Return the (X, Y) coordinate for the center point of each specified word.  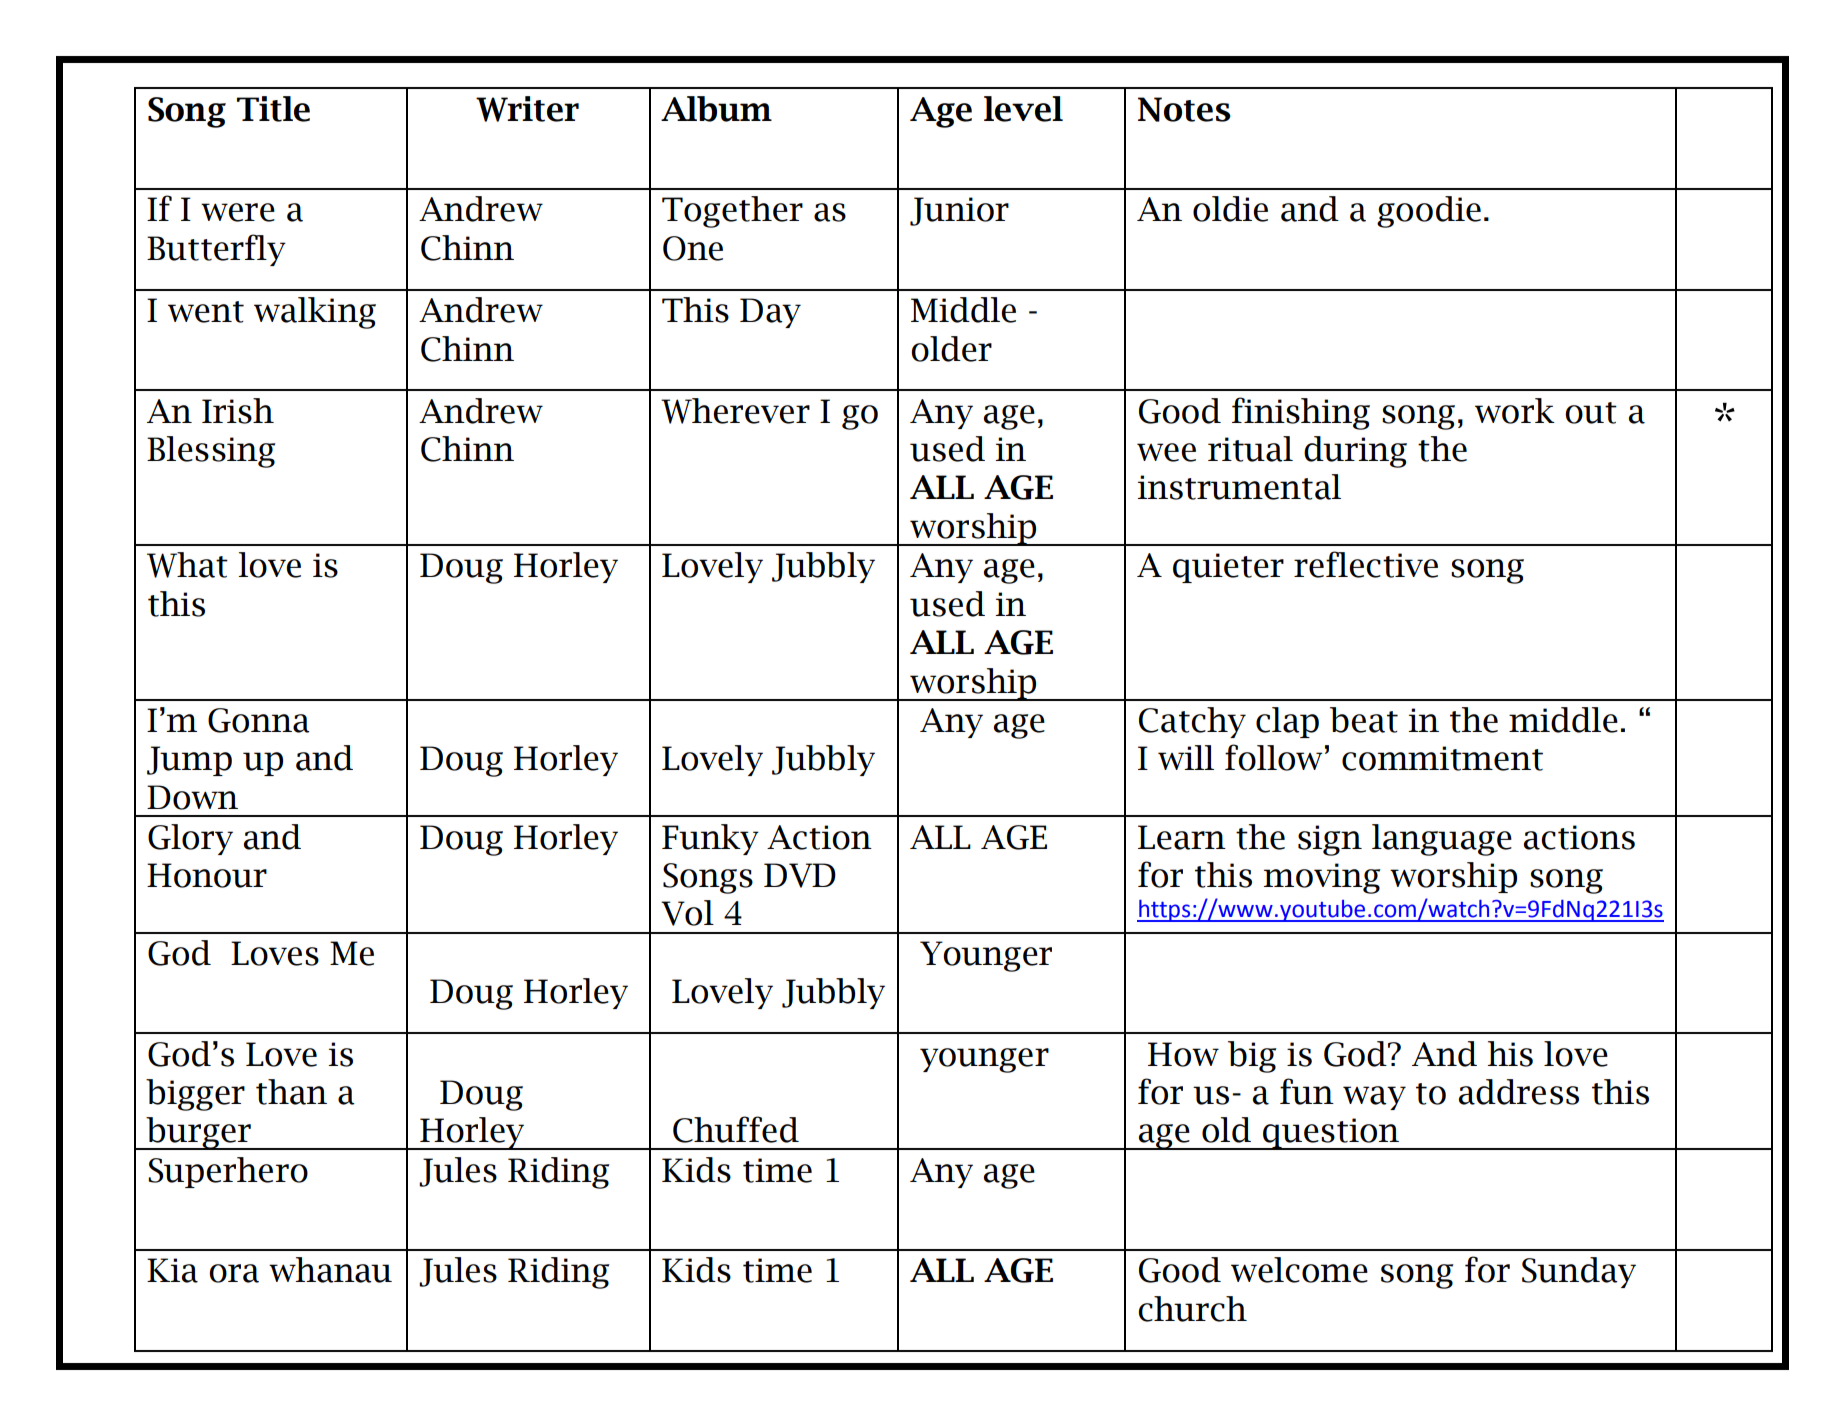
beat (1364, 720)
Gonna (259, 720)
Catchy (1192, 722)
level (1023, 109)
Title (273, 109)
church (1192, 1309)
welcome (1299, 1270)
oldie (1230, 209)
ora (234, 1273)
